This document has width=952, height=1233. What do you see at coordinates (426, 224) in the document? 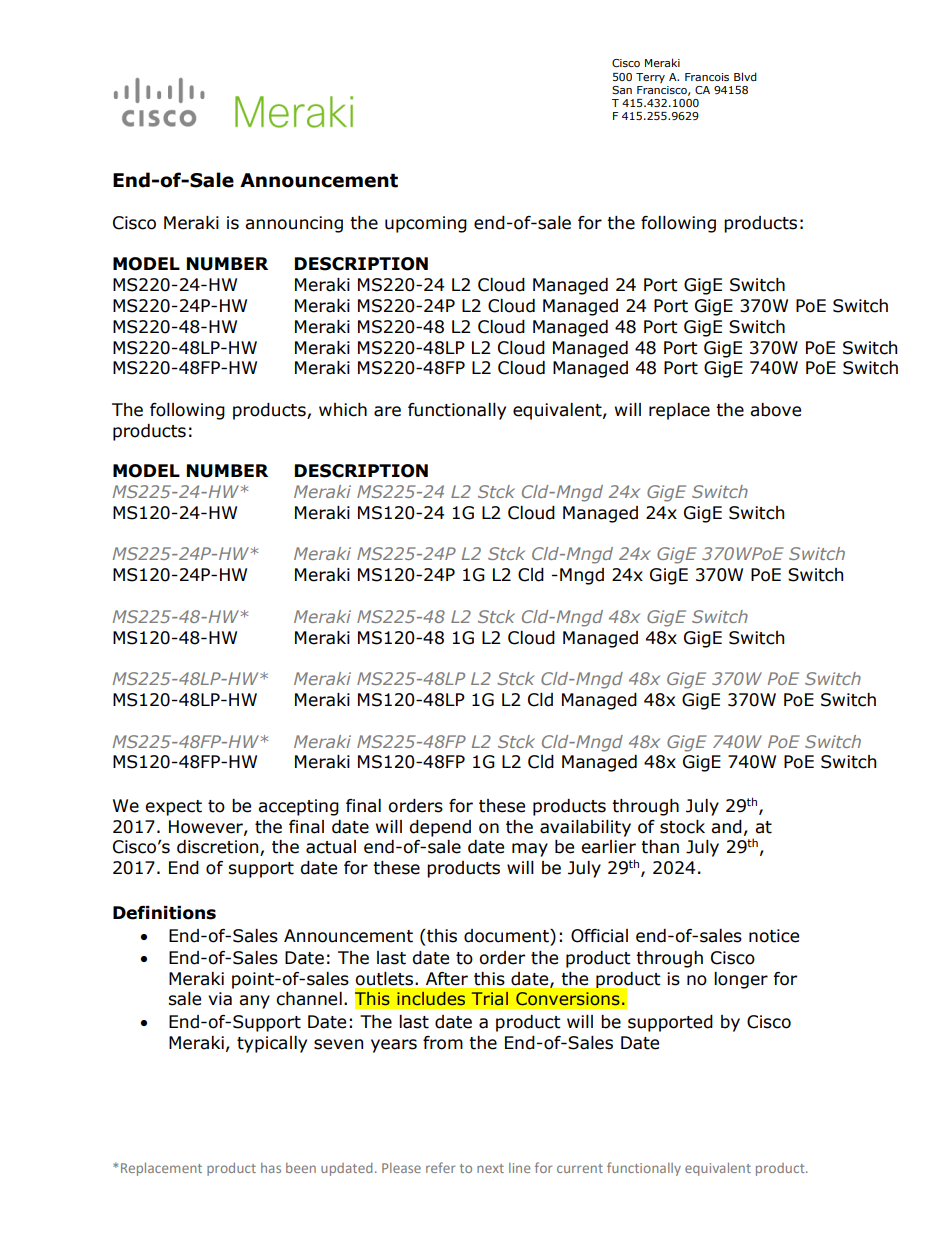
I see `upcoming` at bounding box center [426, 224].
